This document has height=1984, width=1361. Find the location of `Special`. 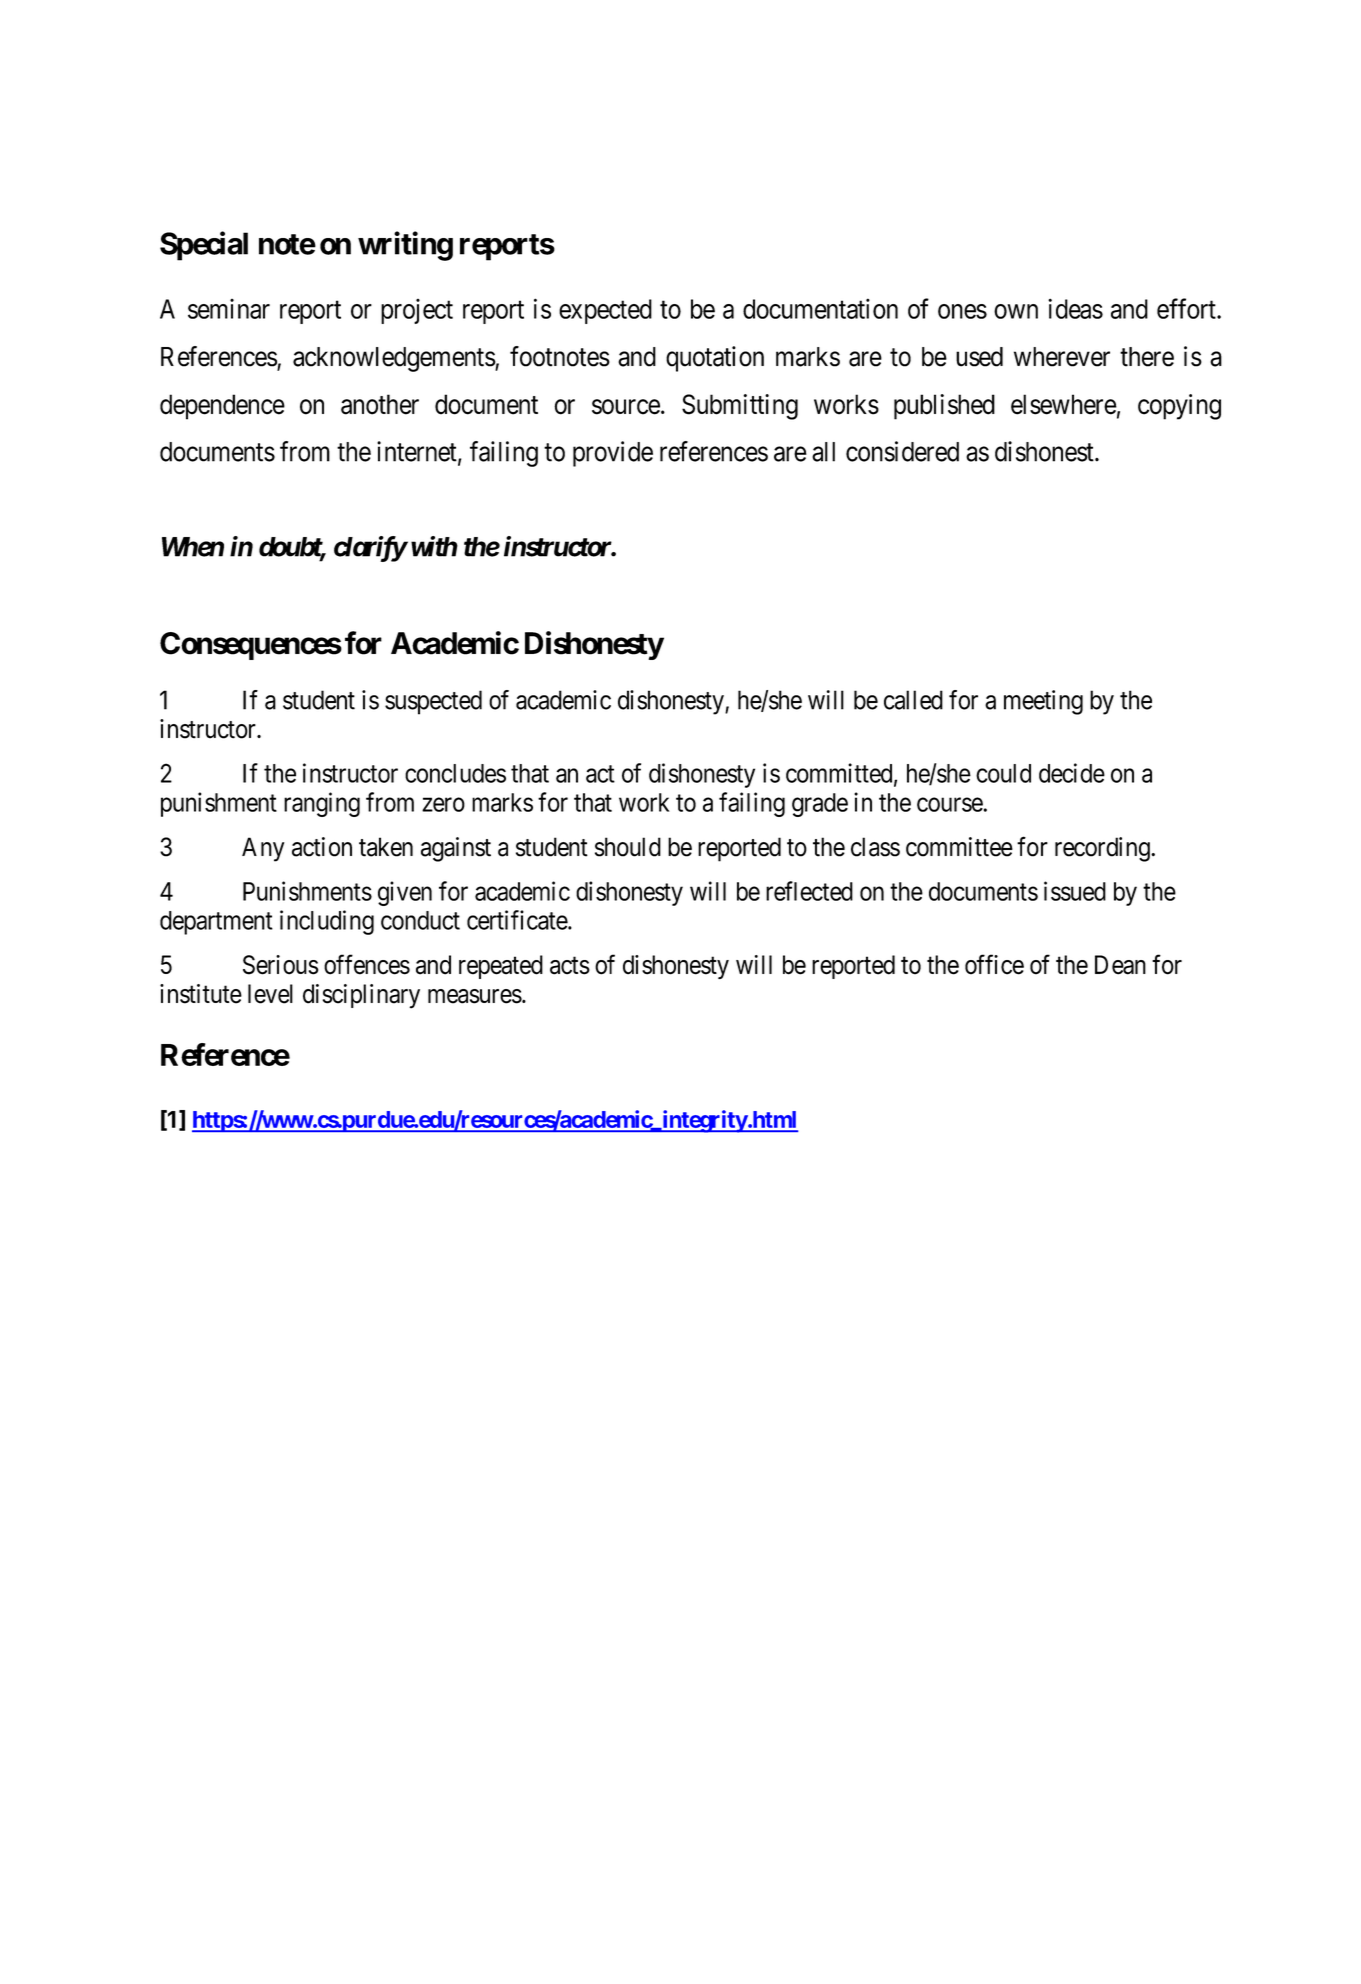

Special is located at coordinates (204, 246).
